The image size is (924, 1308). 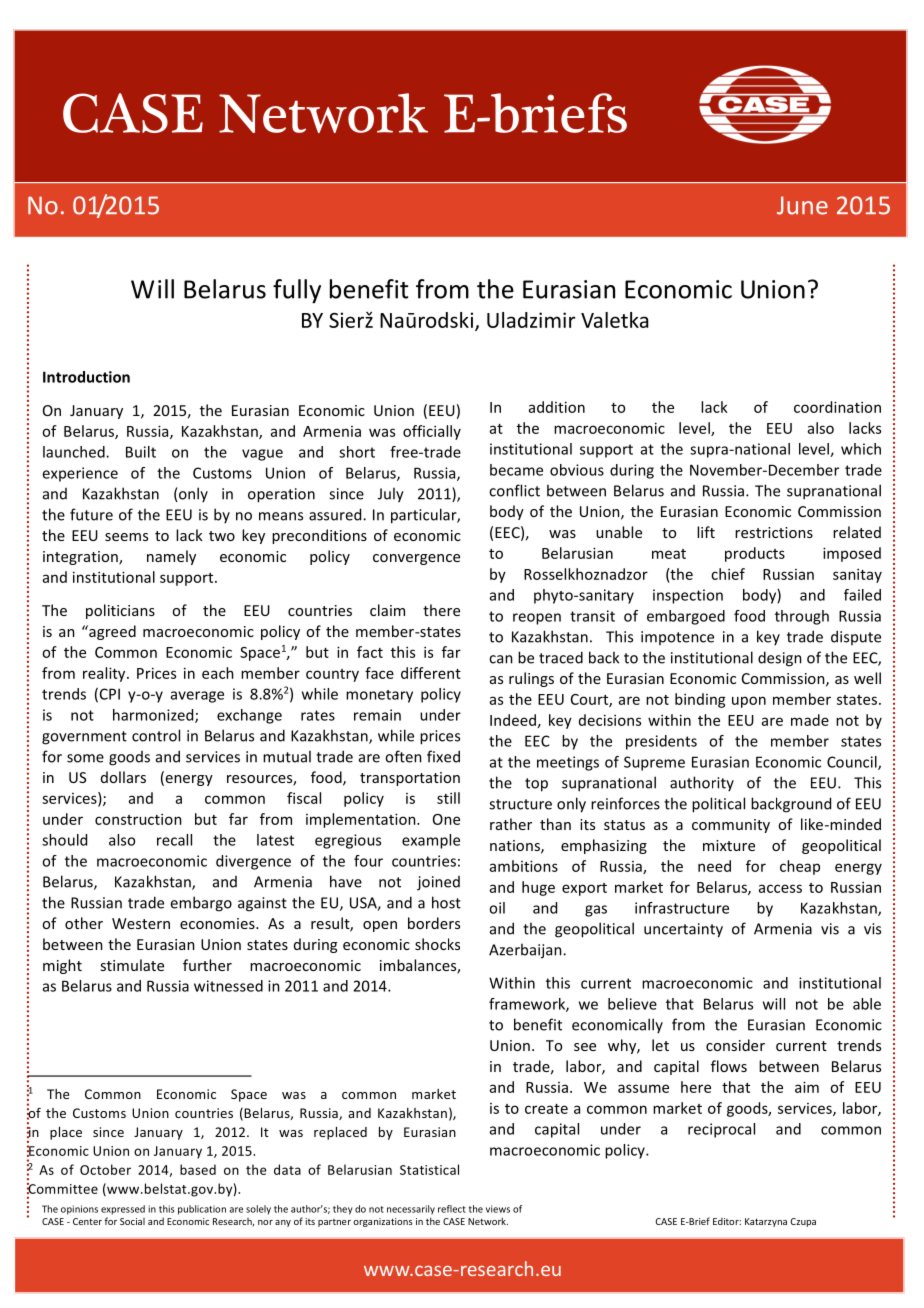 I want to click on became, so click(x=516, y=470).
